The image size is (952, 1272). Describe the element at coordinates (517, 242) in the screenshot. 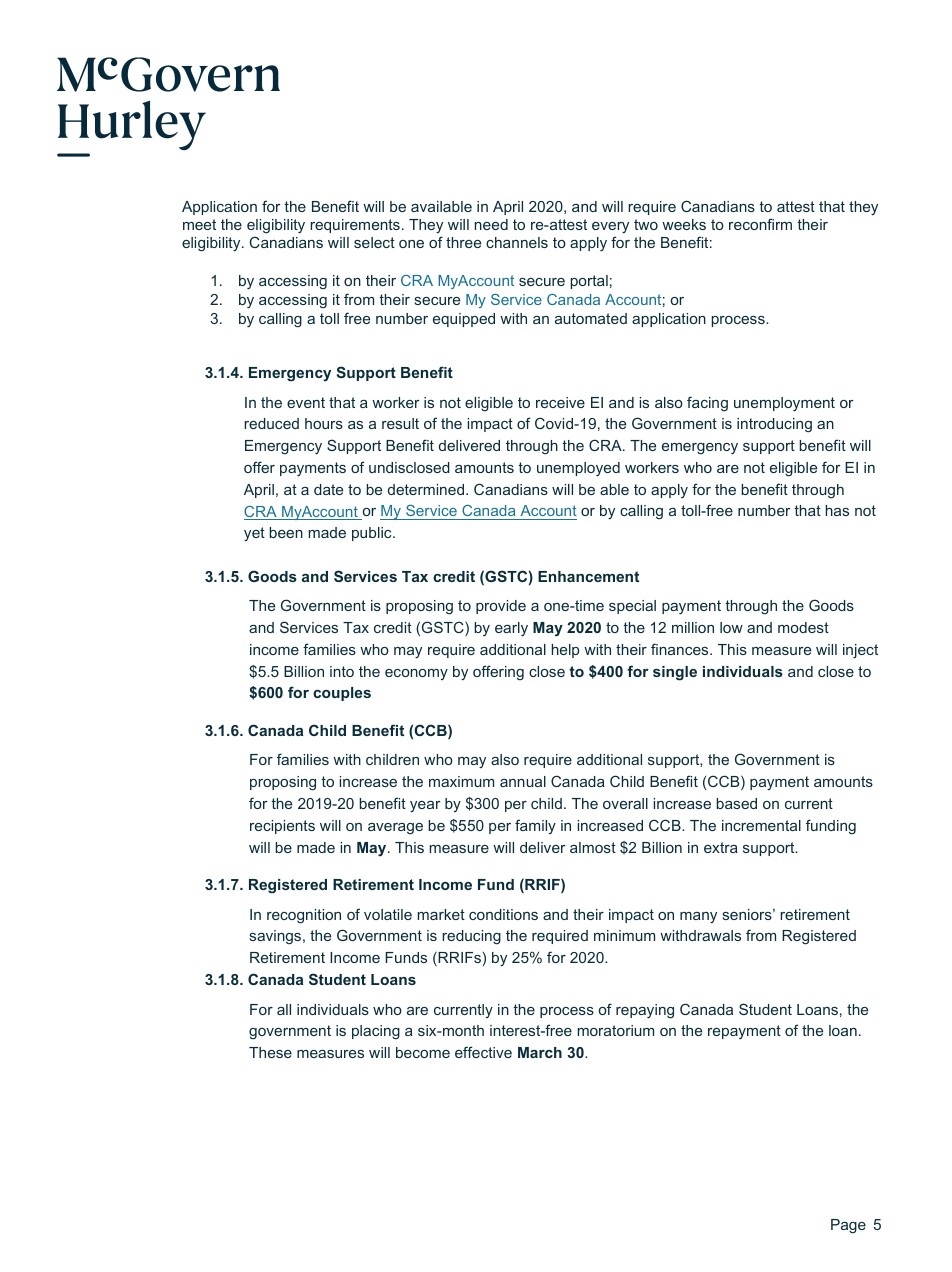

I see `channels` at that location.
